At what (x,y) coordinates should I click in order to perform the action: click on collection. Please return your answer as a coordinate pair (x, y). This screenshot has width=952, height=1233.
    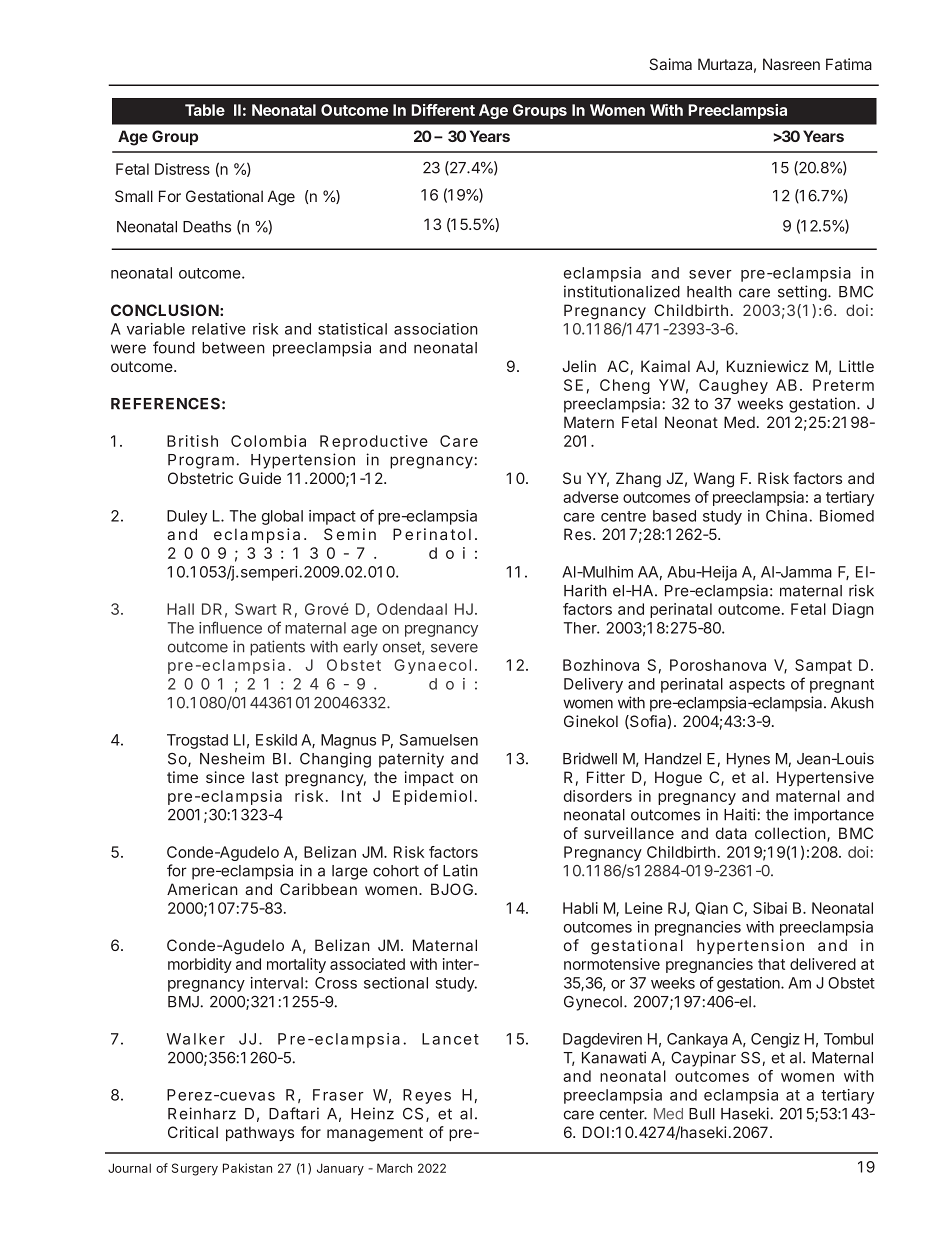
    Looking at the image, I should click on (790, 833).
